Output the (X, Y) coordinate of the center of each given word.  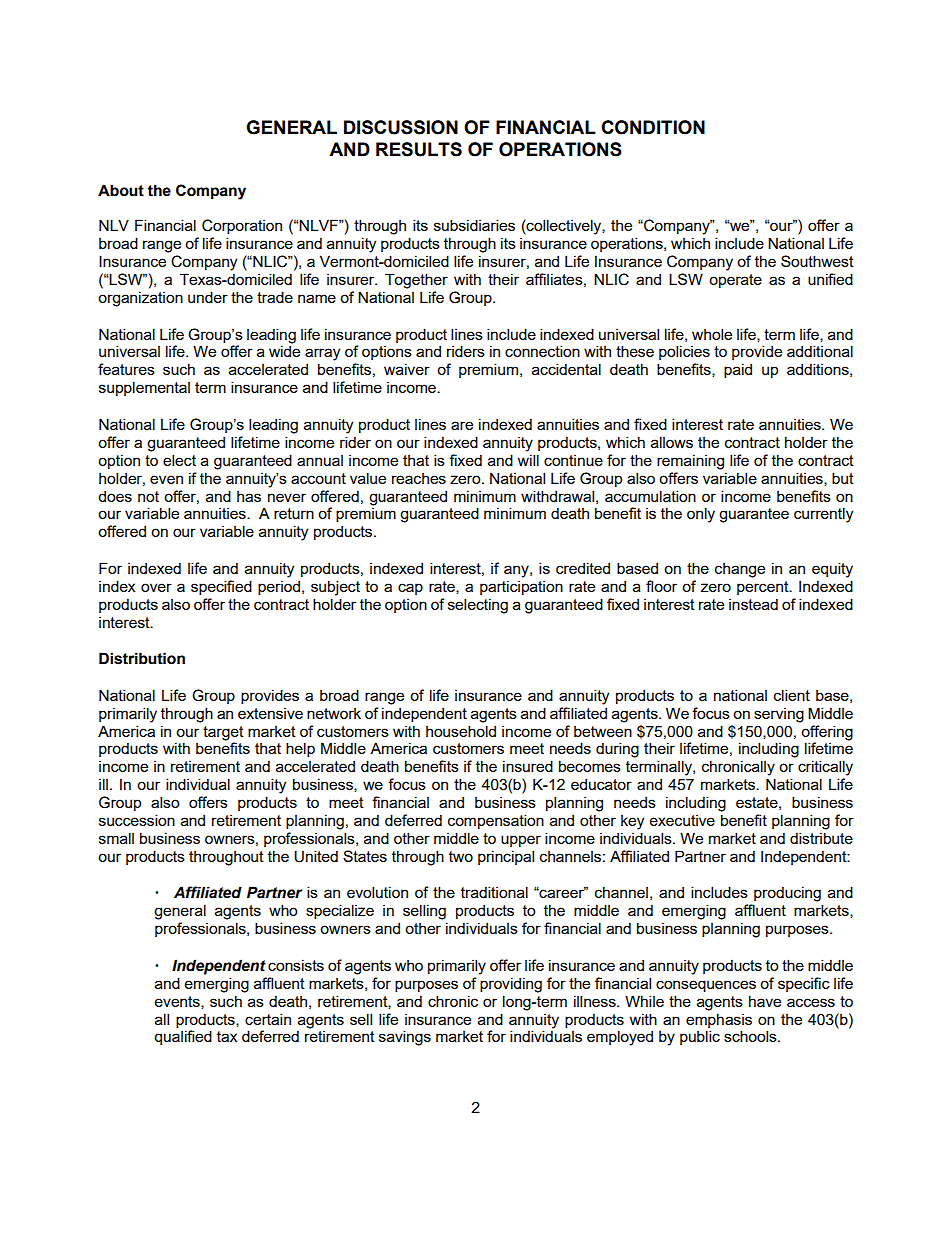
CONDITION (653, 127)
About (121, 190)
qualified (183, 1037)
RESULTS (419, 149)
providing (511, 985)
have (765, 1001)
